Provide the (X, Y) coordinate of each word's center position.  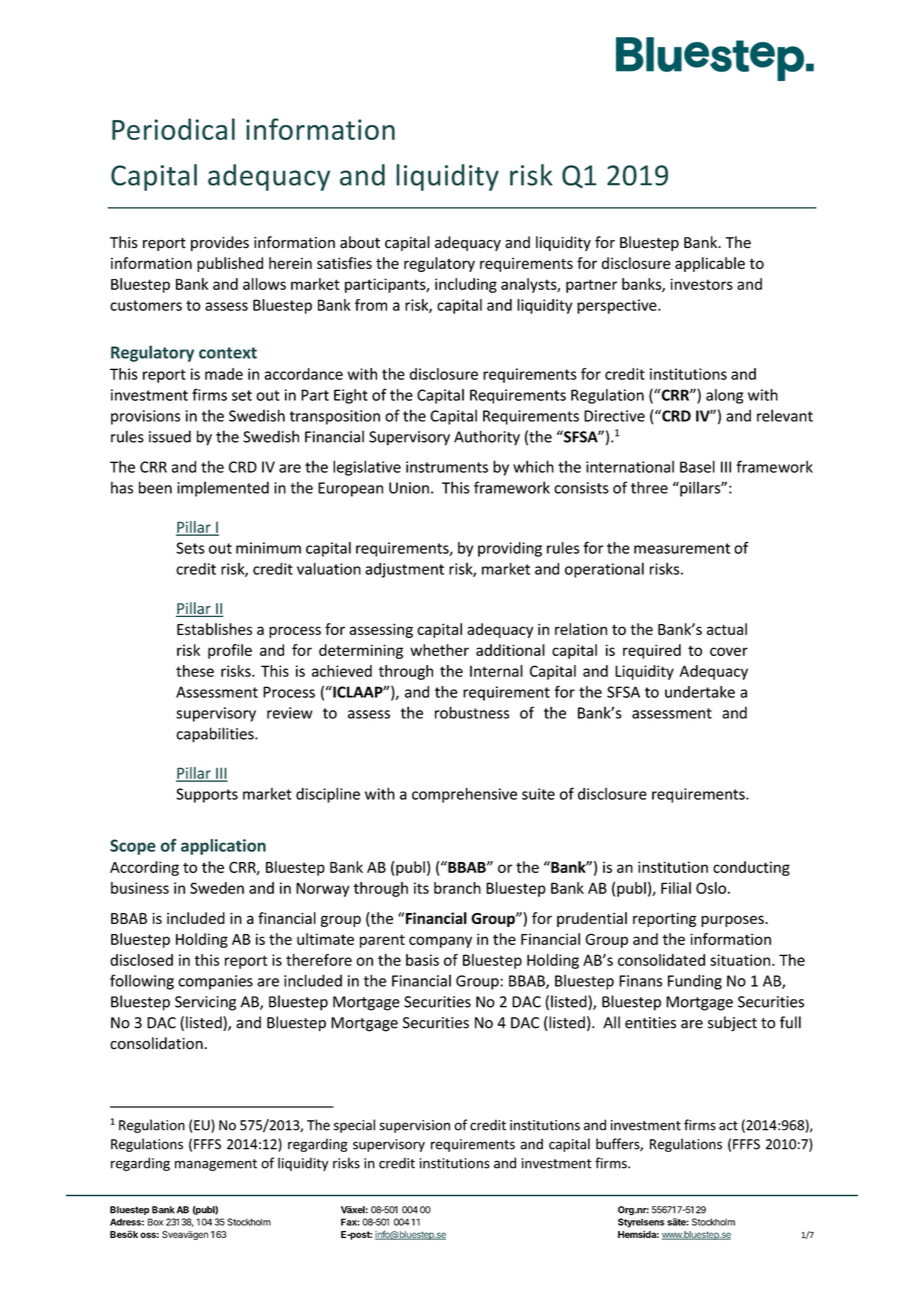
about (360, 242)
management (216, 1165)
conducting (751, 868)
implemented (223, 489)
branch (457, 888)
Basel (697, 466)
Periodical (173, 129)
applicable (710, 264)
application (223, 847)
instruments (447, 467)
